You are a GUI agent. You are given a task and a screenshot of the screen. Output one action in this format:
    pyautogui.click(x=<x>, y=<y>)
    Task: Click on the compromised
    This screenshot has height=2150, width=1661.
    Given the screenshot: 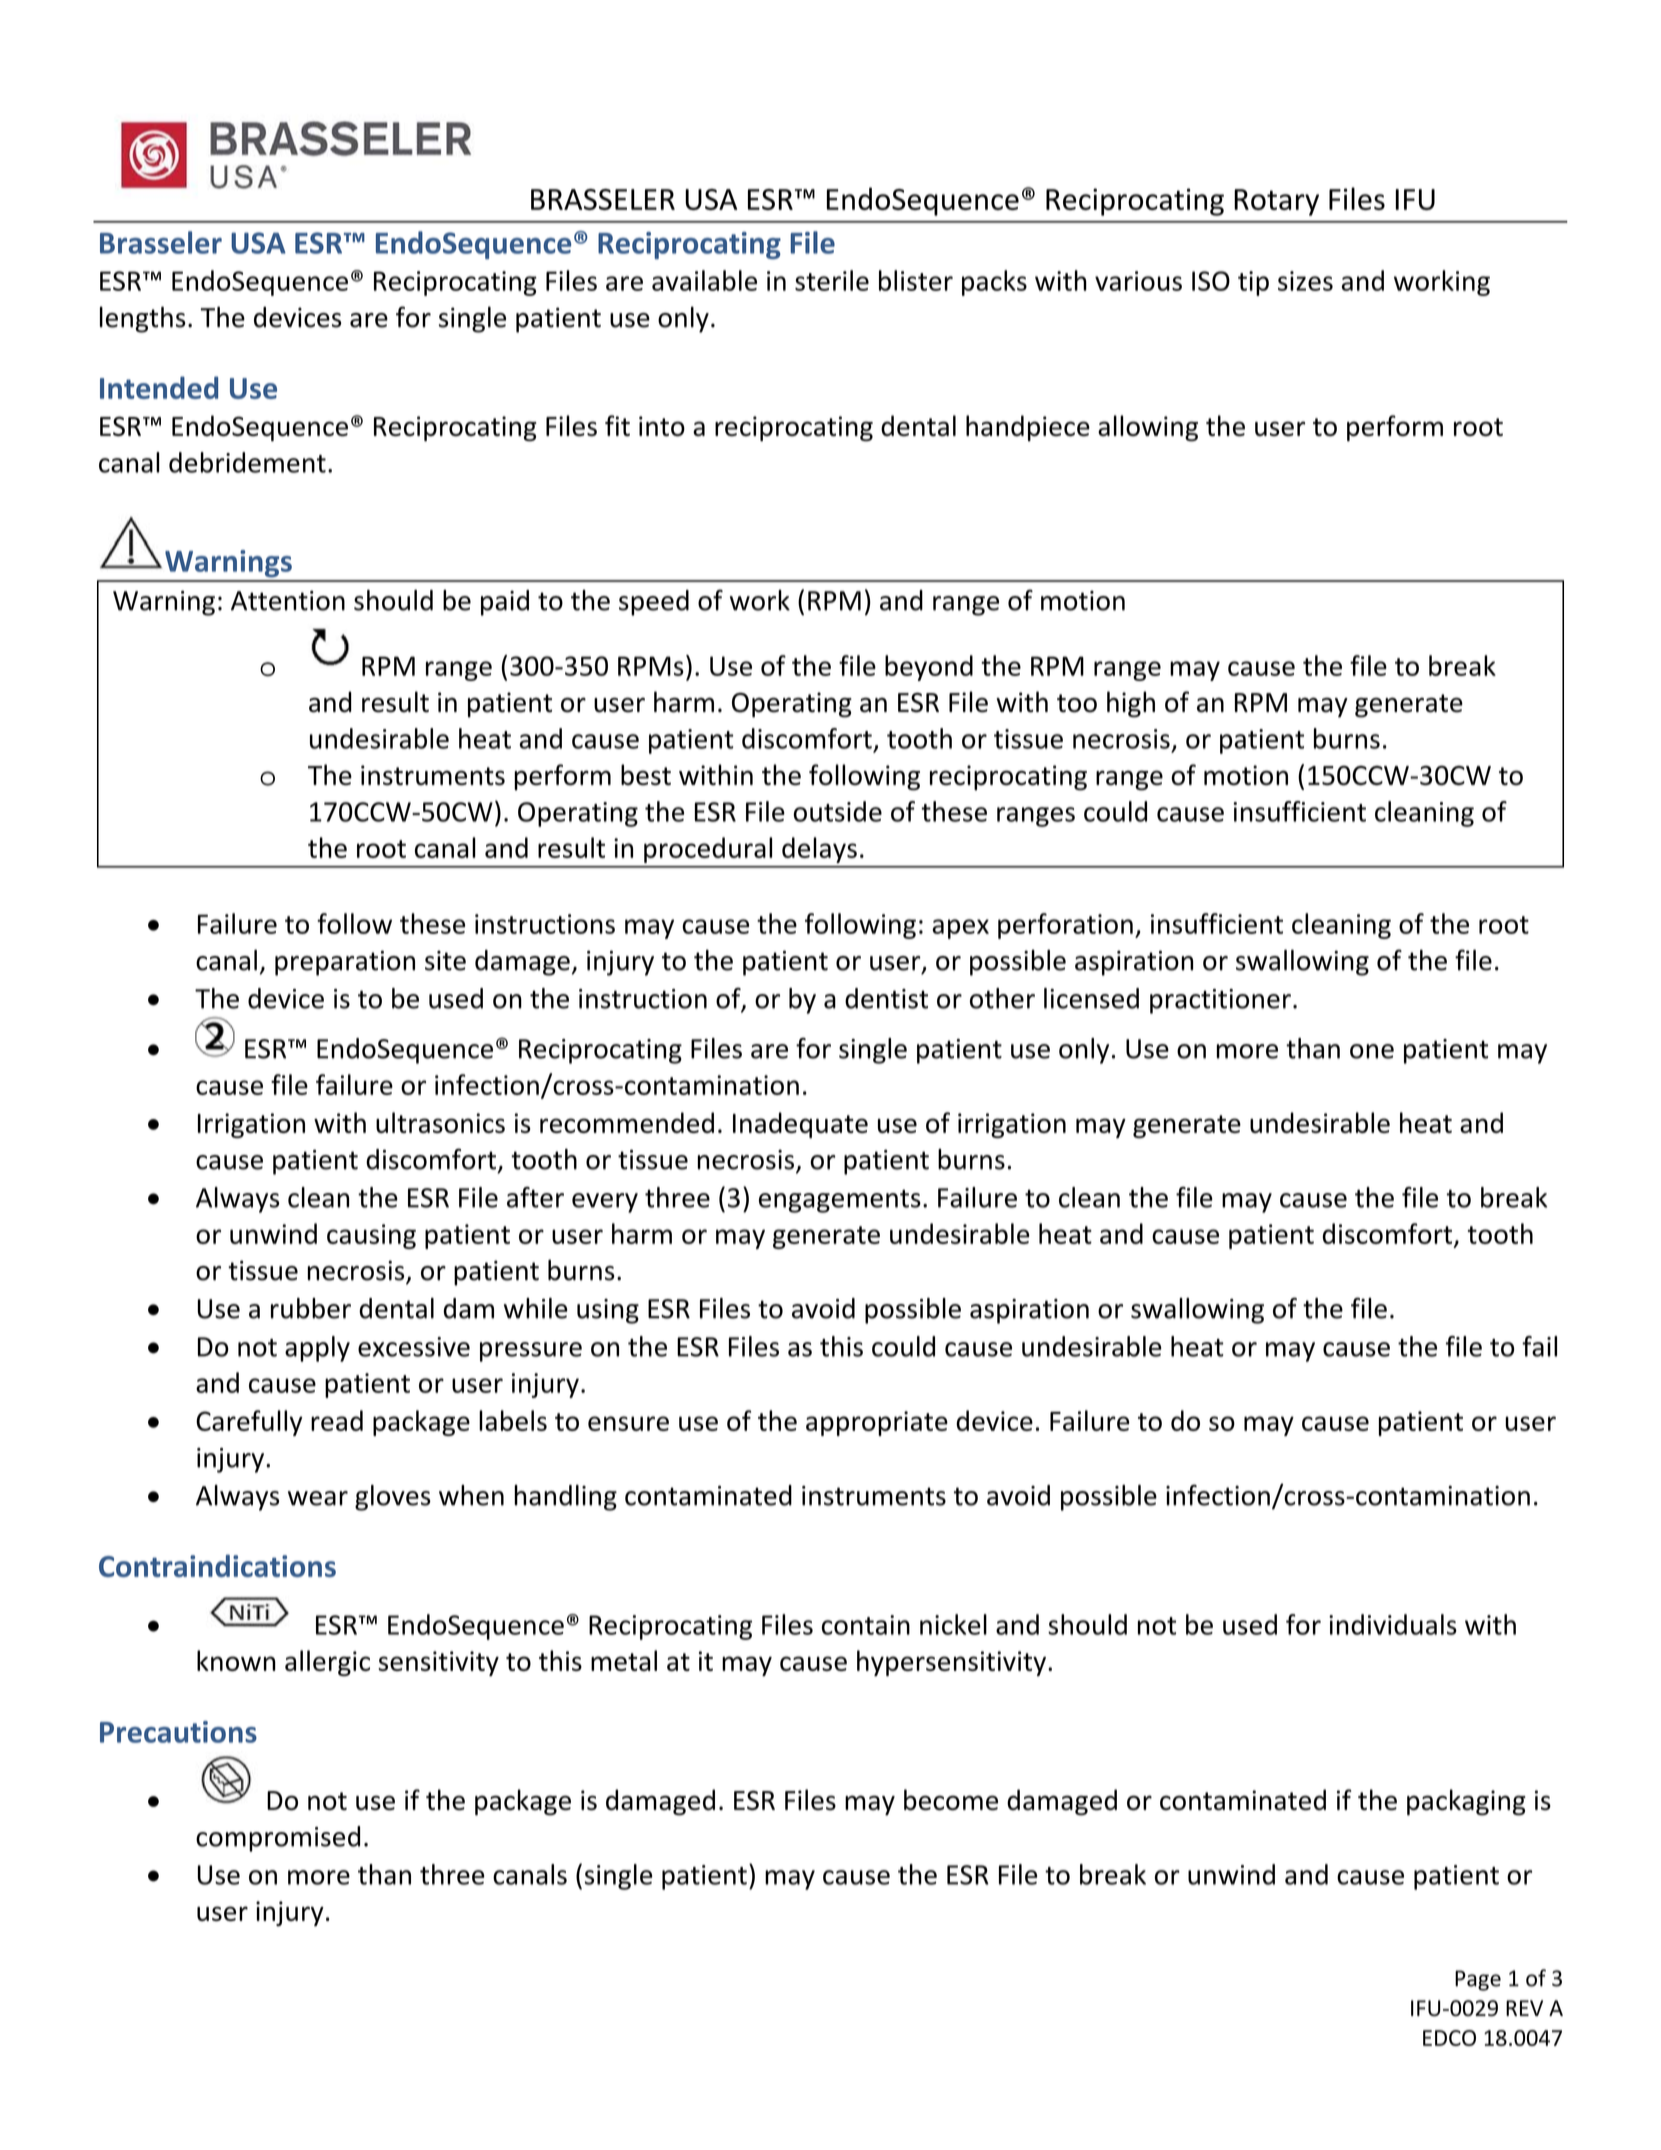 What is the action you would take?
    pyautogui.click(x=278, y=1839)
